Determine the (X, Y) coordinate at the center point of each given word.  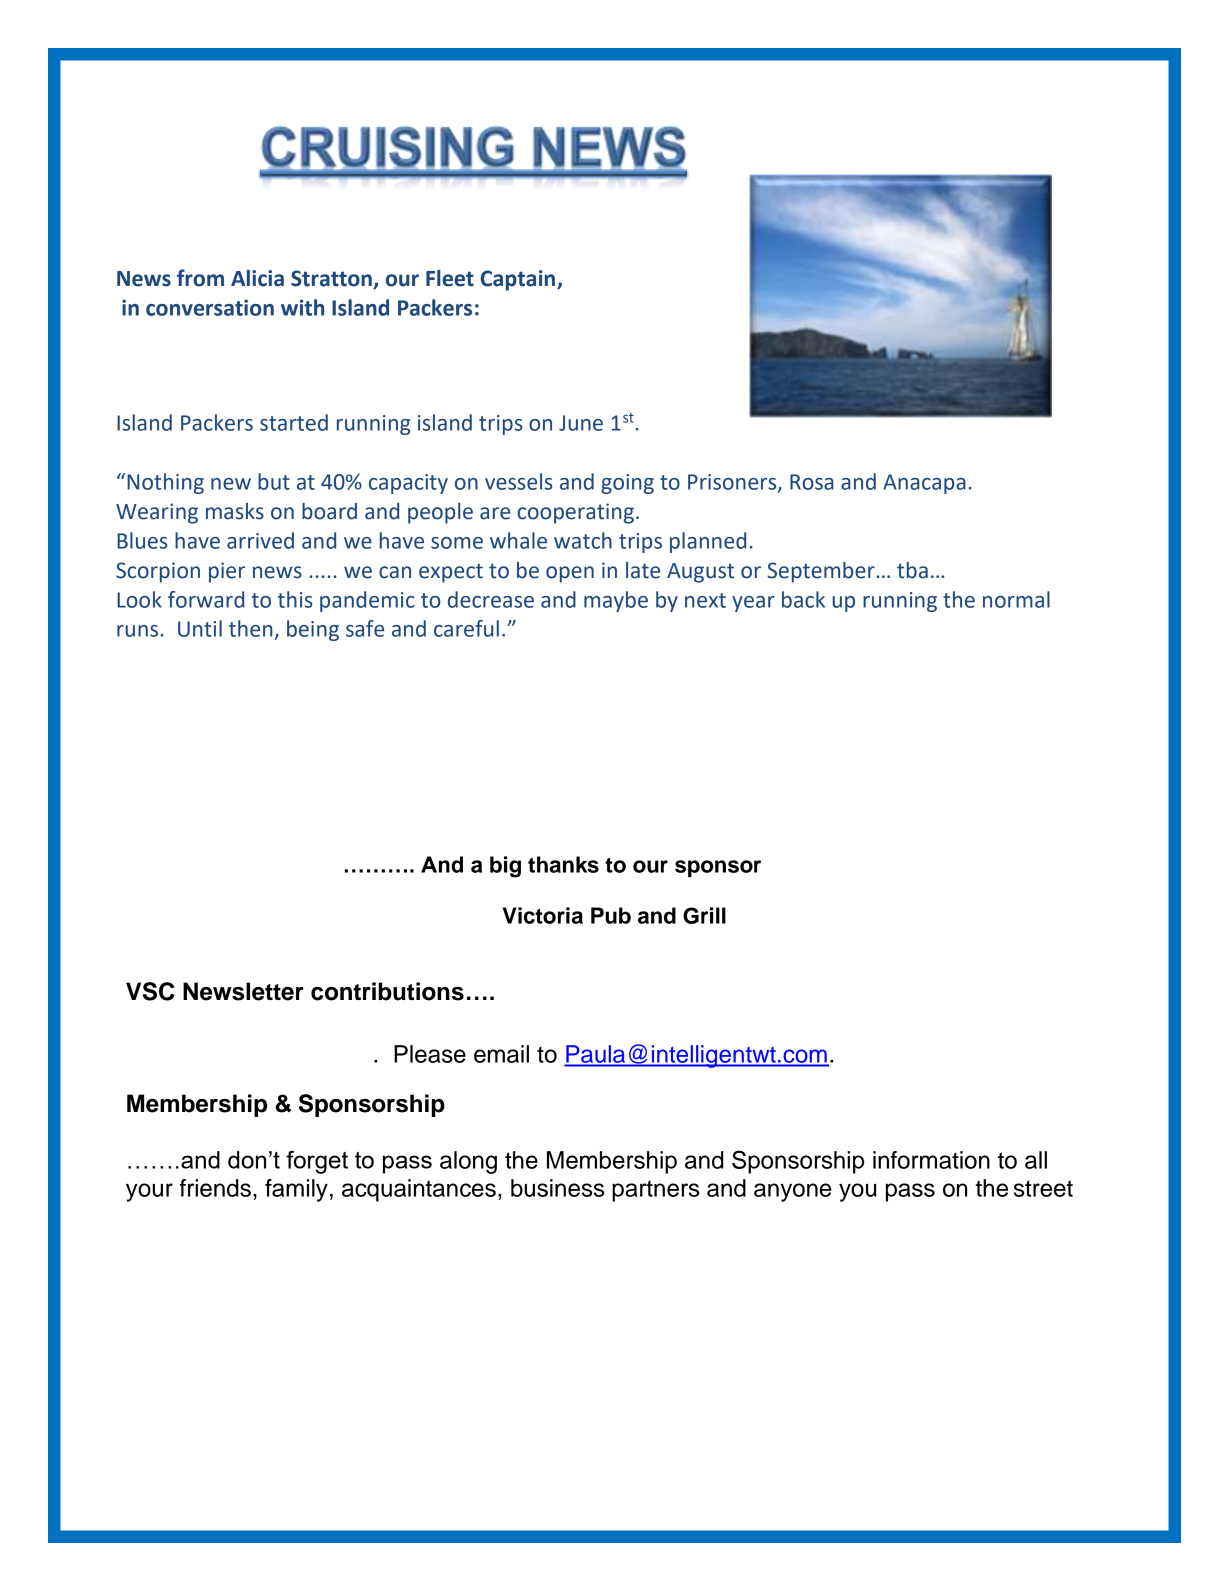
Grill (704, 915)
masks (235, 511)
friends (215, 1188)
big (505, 867)
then (250, 628)
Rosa (812, 482)
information (931, 1160)
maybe (616, 601)
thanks (563, 864)
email (501, 1054)
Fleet (450, 278)
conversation (210, 307)
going (627, 484)
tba (912, 570)
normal (1016, 599)
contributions (387, 991)
